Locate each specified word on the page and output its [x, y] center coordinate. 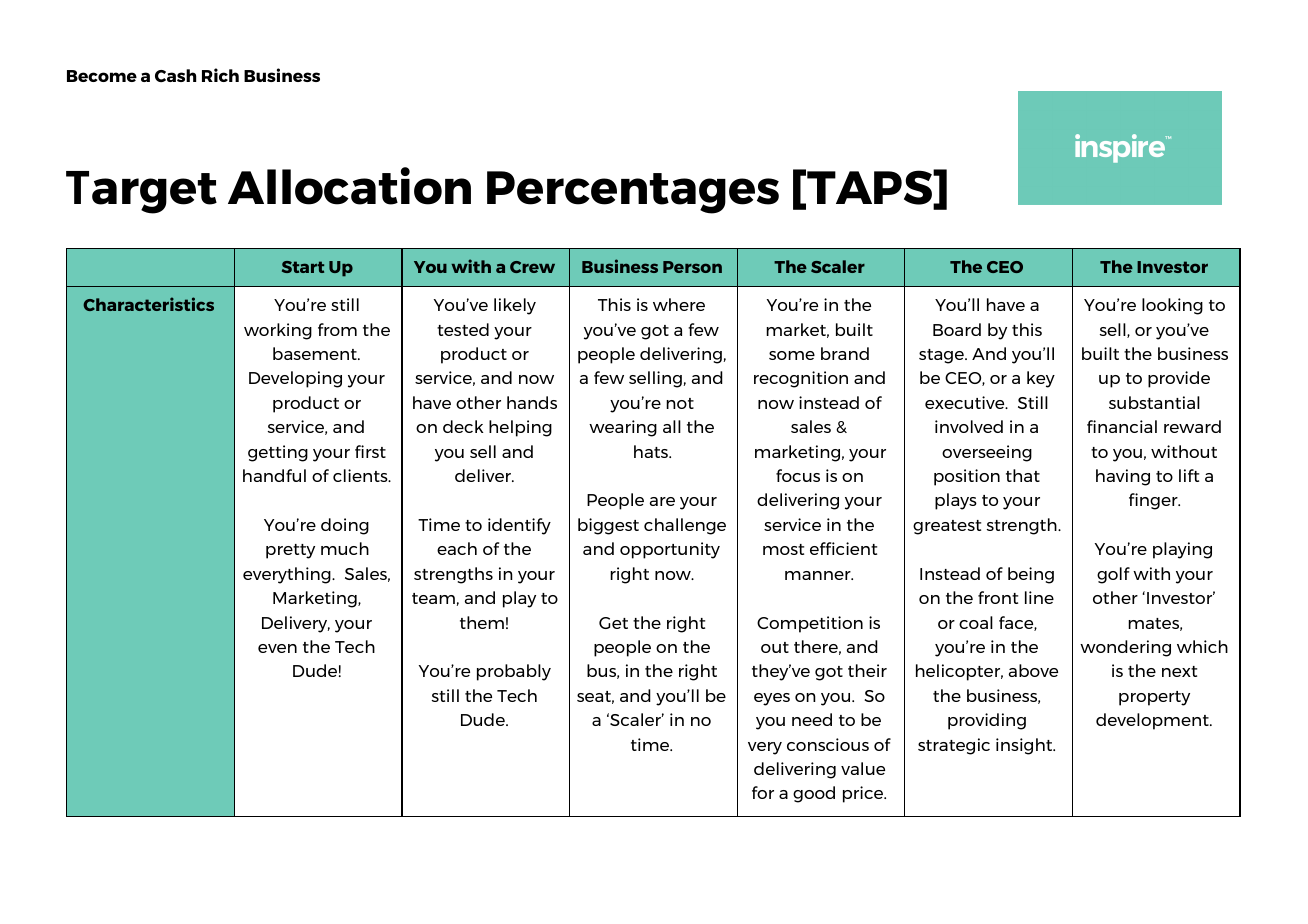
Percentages [633, 192]
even [277, 648]
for [763, 792]
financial [1122, 426]
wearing [623, 428]
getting [278, 453]
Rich [220, 75]
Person [692, 267]
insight [1025, 746]
